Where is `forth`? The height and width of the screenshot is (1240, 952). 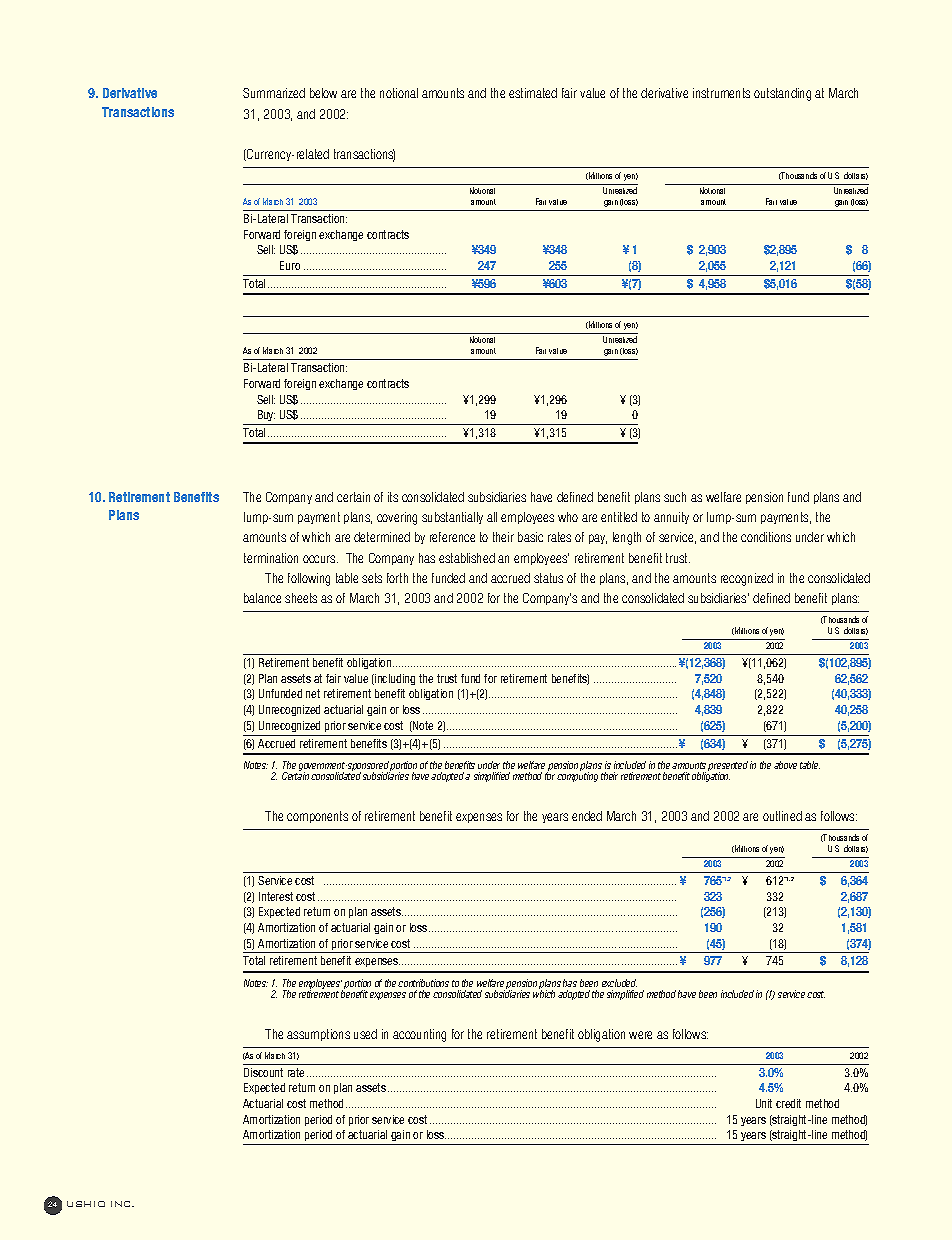 forth is located at coordinates (397, 578).
